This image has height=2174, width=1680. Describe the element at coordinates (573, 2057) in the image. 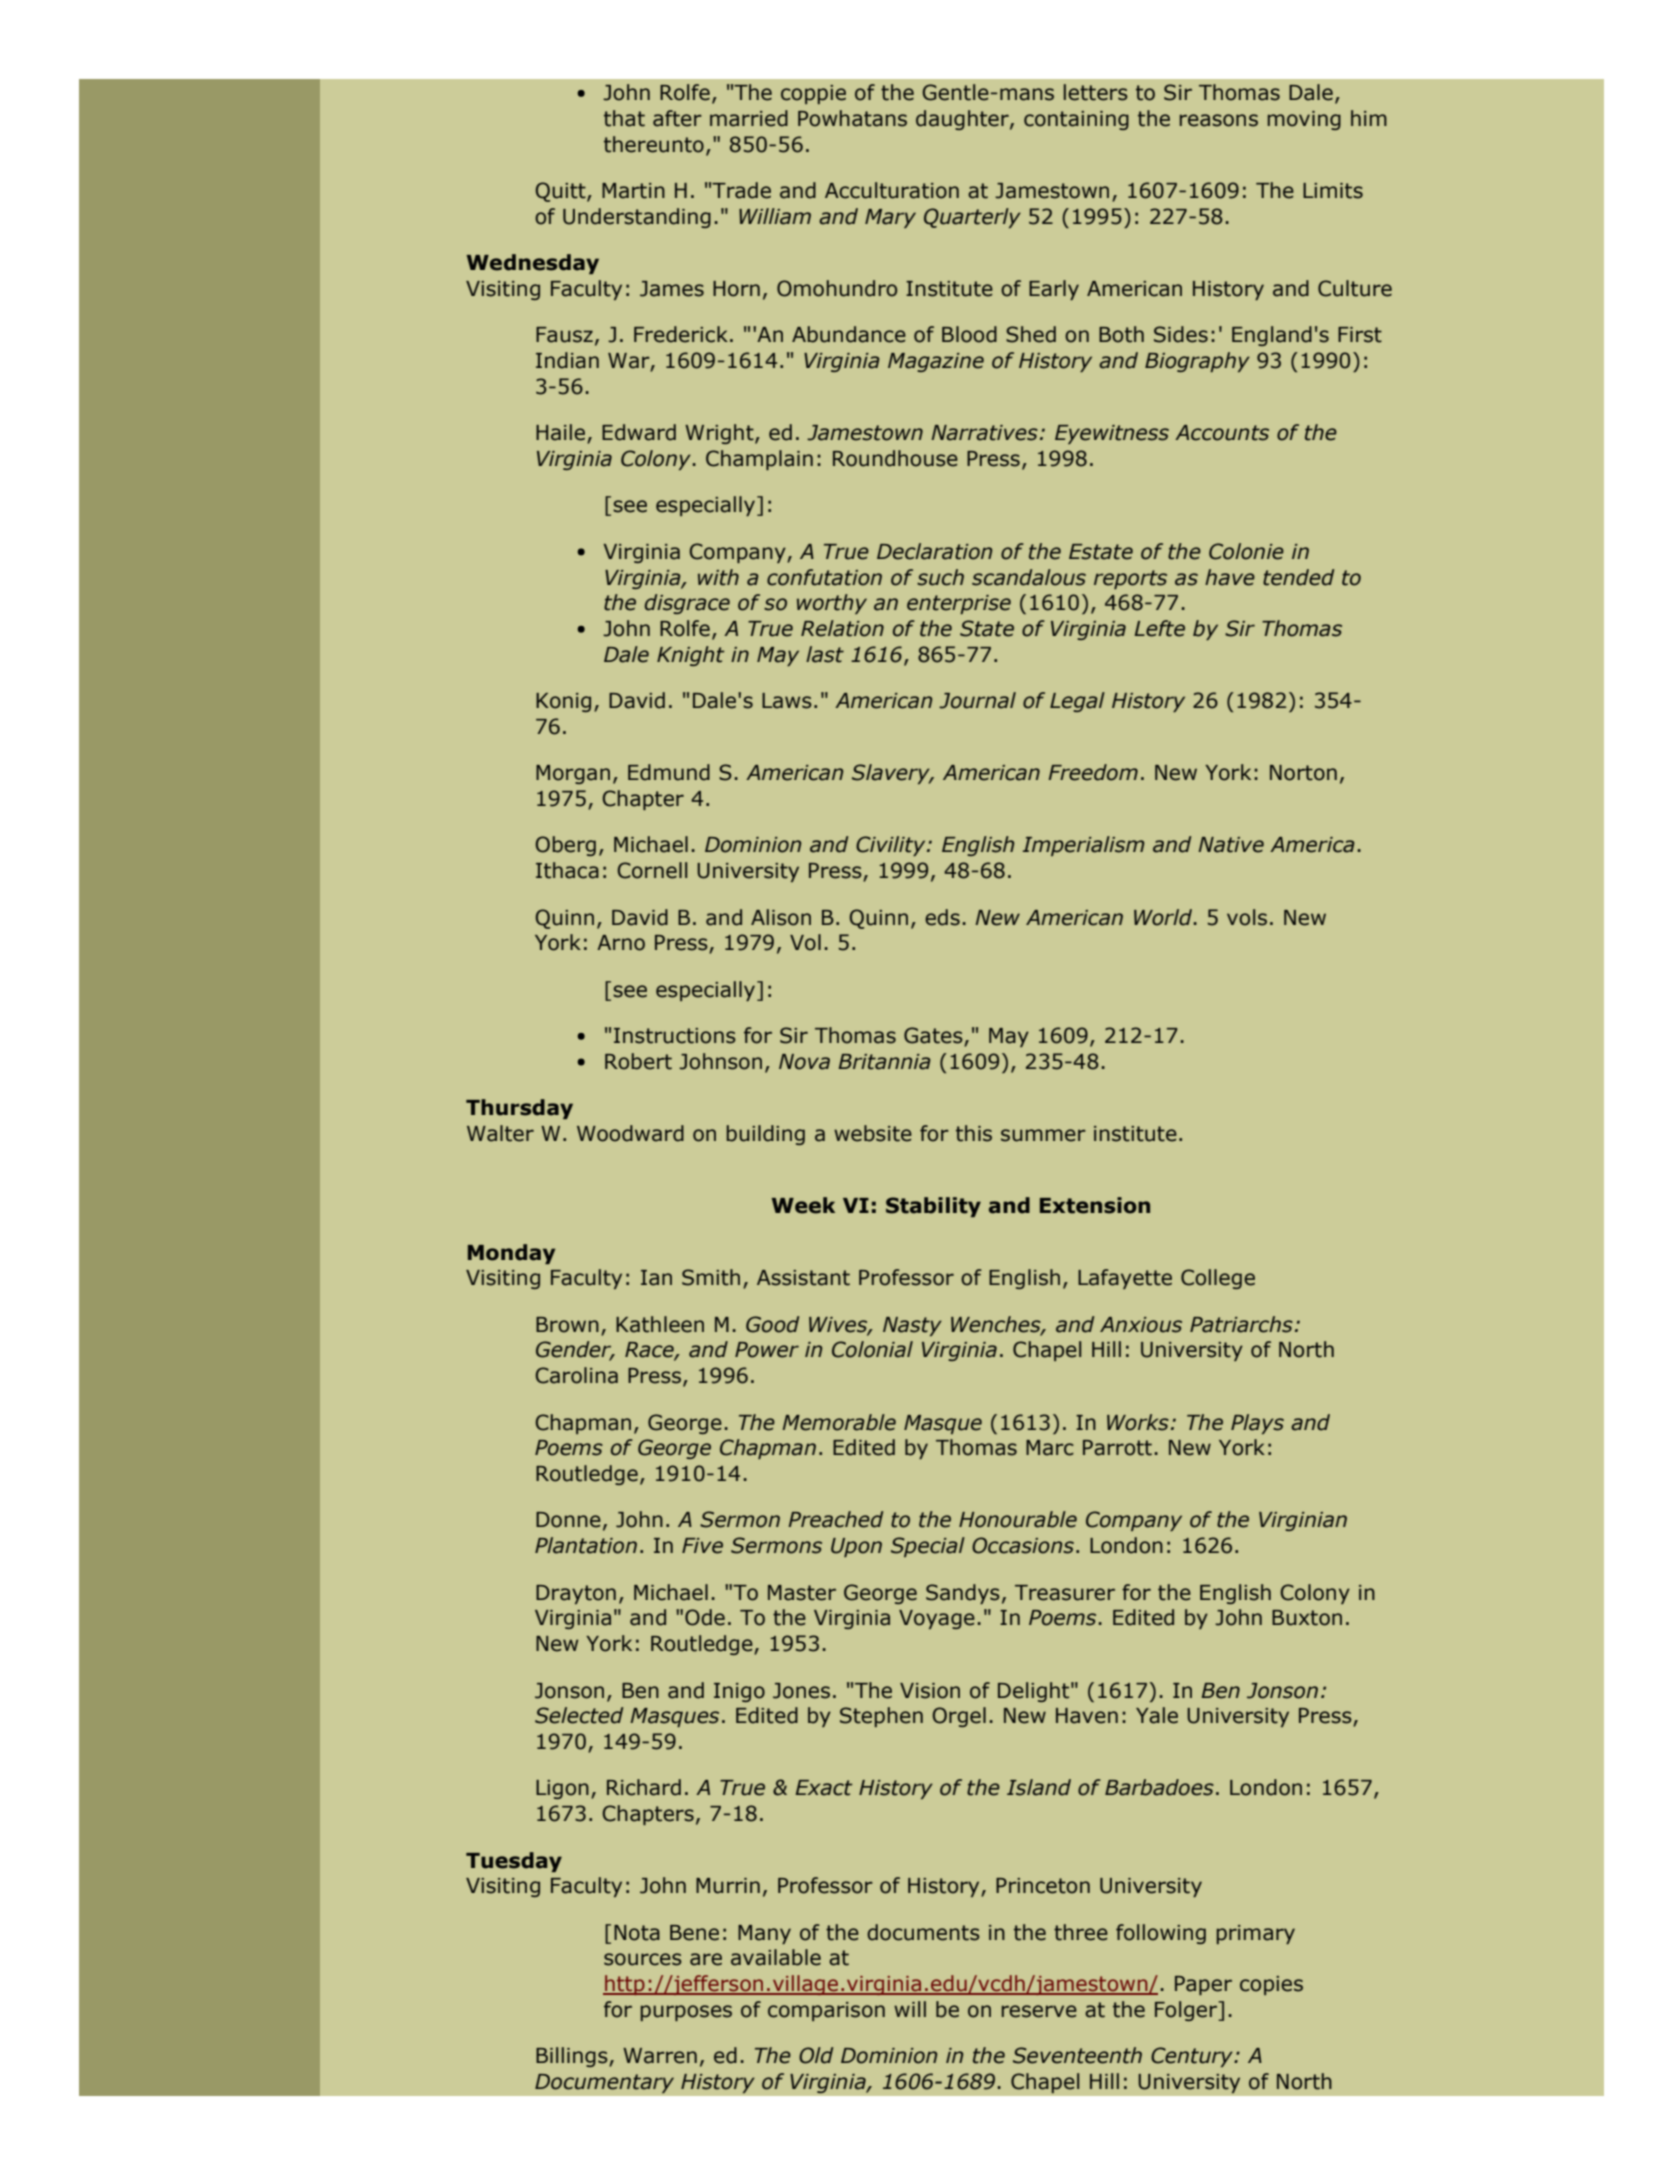

I see `Billings` at that location.
